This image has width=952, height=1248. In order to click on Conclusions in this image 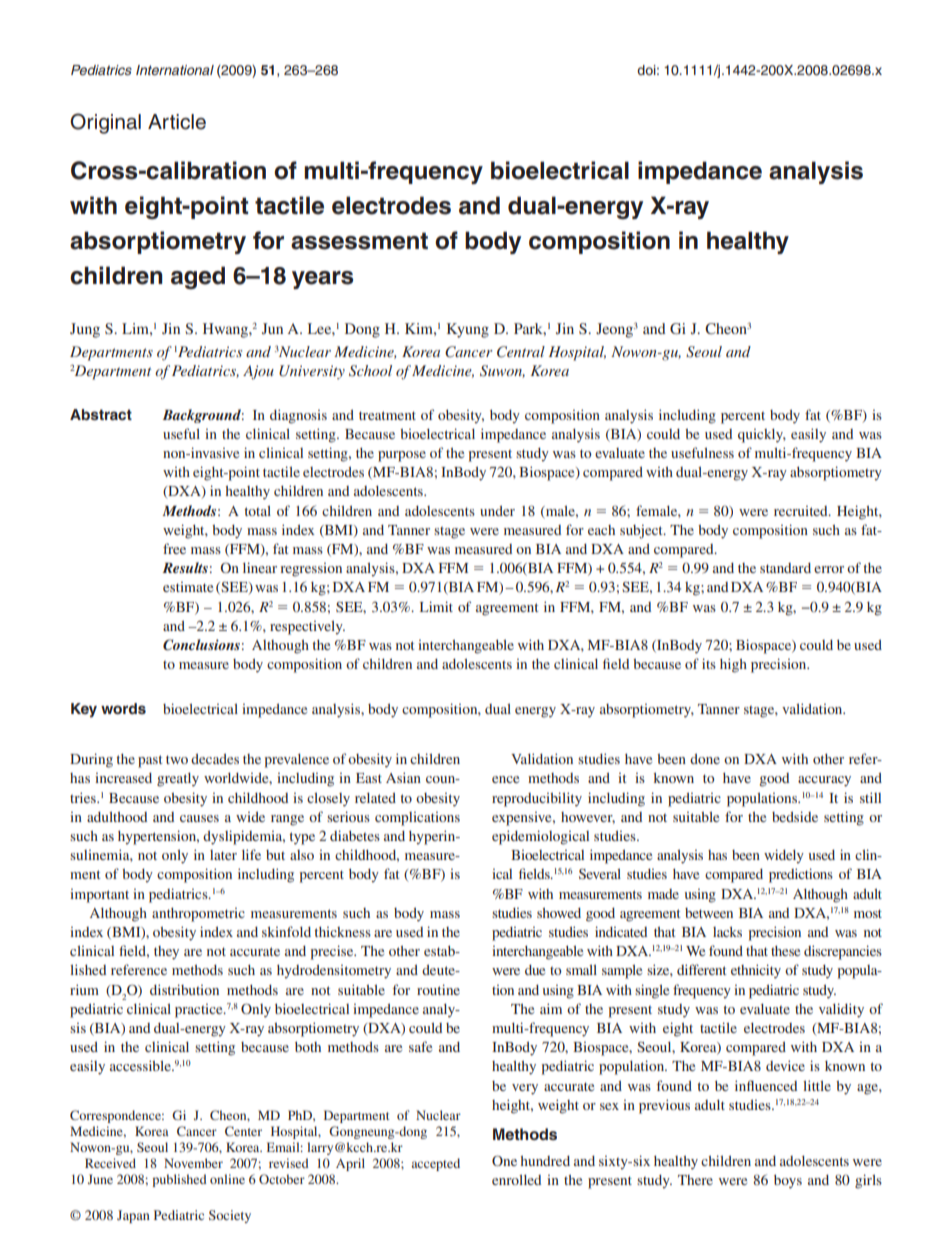, I will do `click(201, 645)`.
